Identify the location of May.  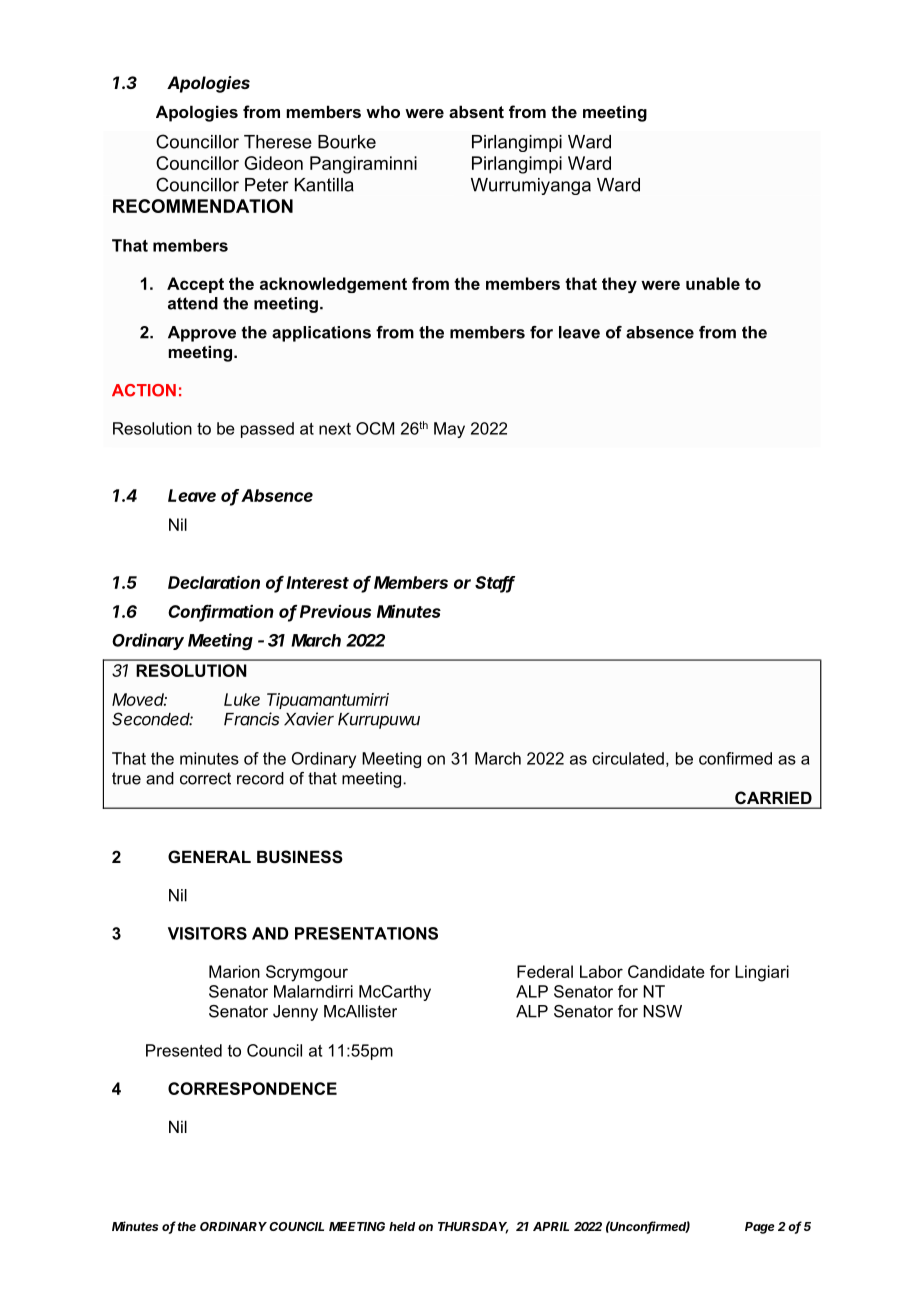
(449, 430).
